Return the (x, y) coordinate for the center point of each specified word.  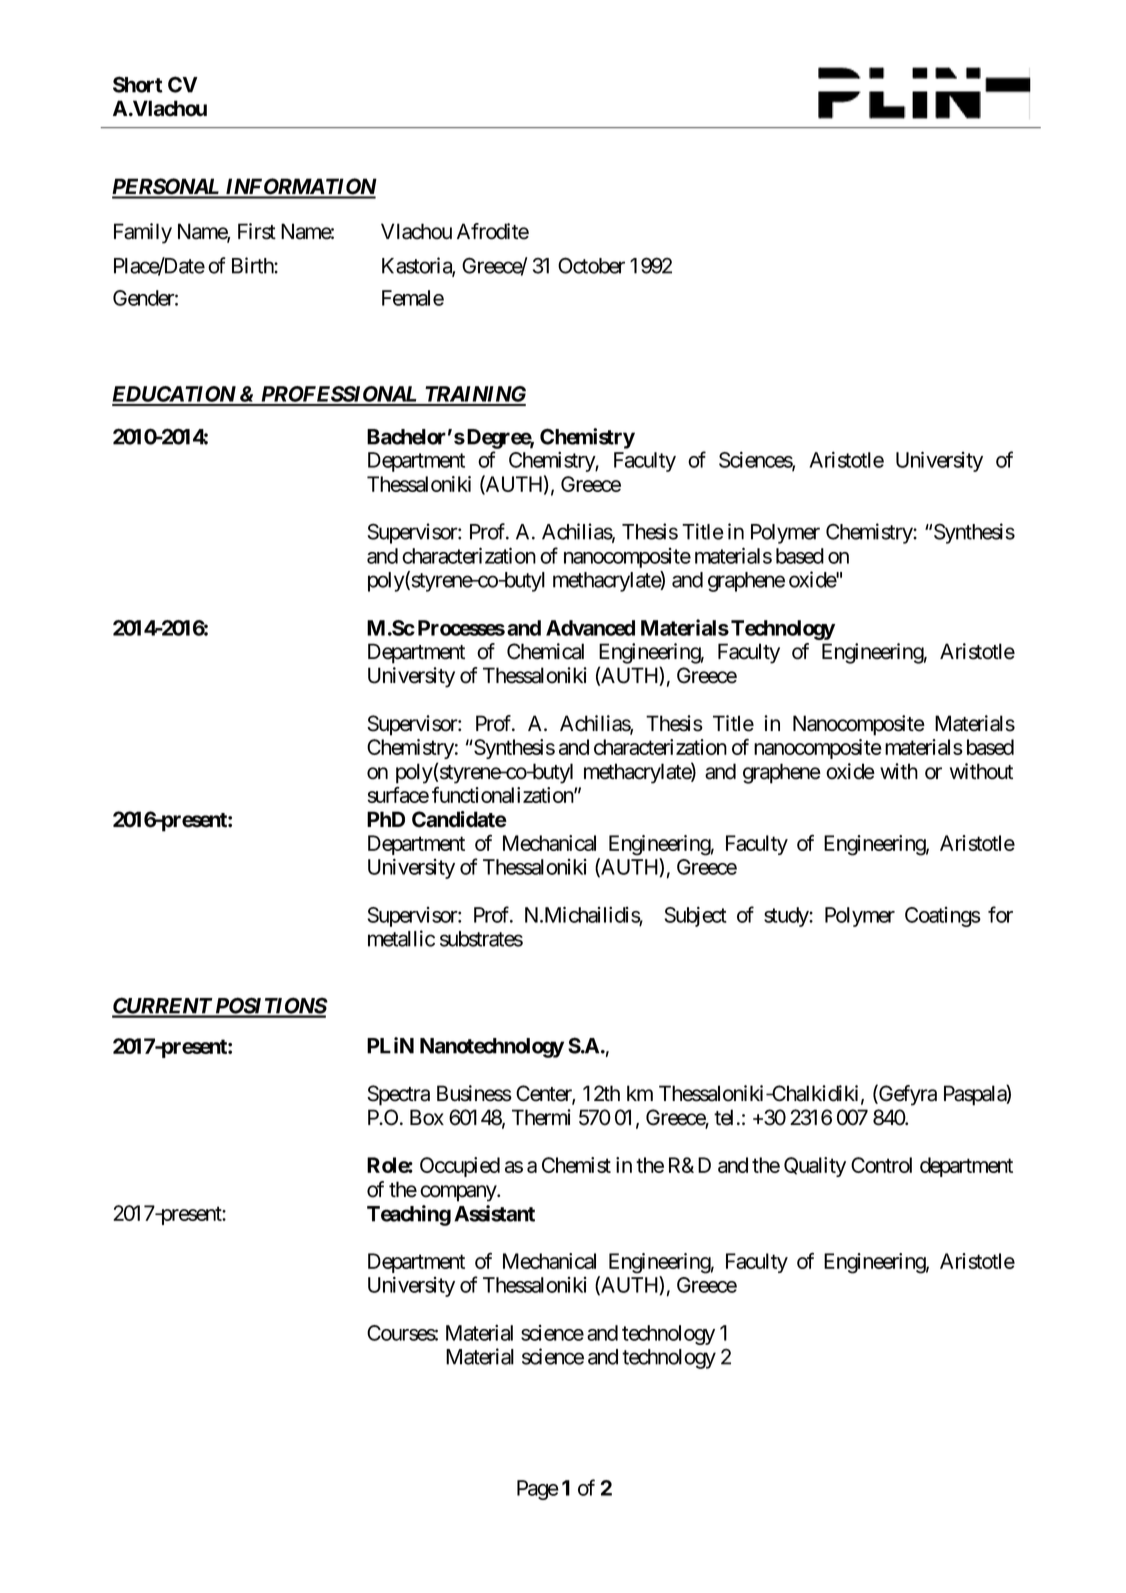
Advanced (590, 628)
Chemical (545, 651)
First (257, 231)
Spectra (398, 1095)
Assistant (494, 1213)
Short (138, 84)
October (591, 265)
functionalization (503, 794)
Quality (815, 1167)
